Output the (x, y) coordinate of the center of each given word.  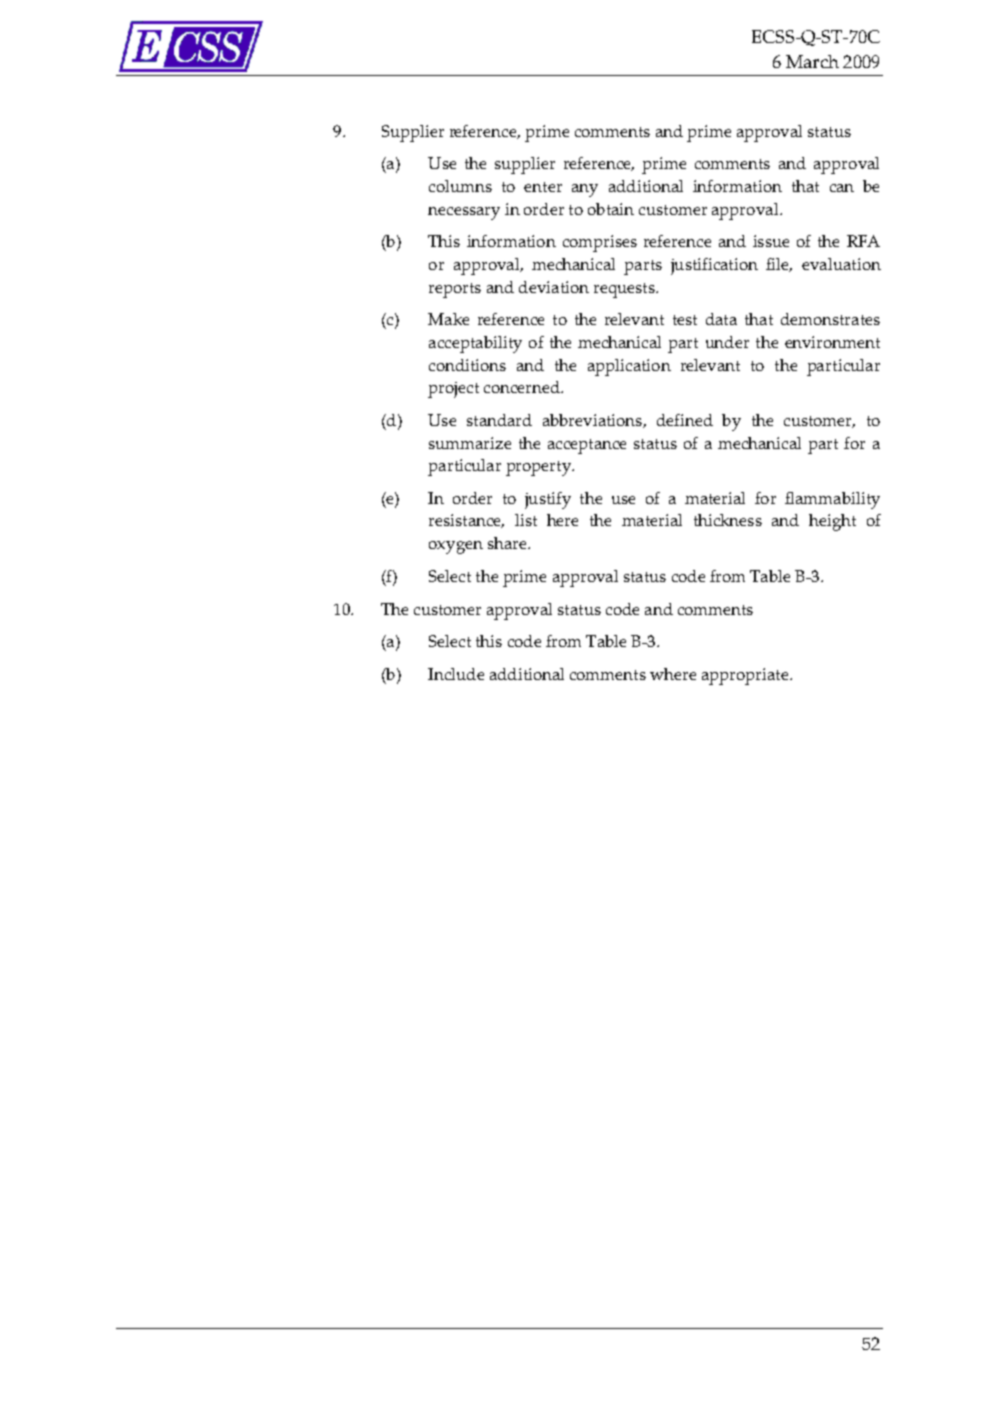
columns (460, 186)
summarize (470, 443)
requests (625, 290)
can (842, 188)
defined (685, 420)
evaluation (841, 264)
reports (455, 290)
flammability (832, 500)
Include (456, 674)
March (812, 61)
